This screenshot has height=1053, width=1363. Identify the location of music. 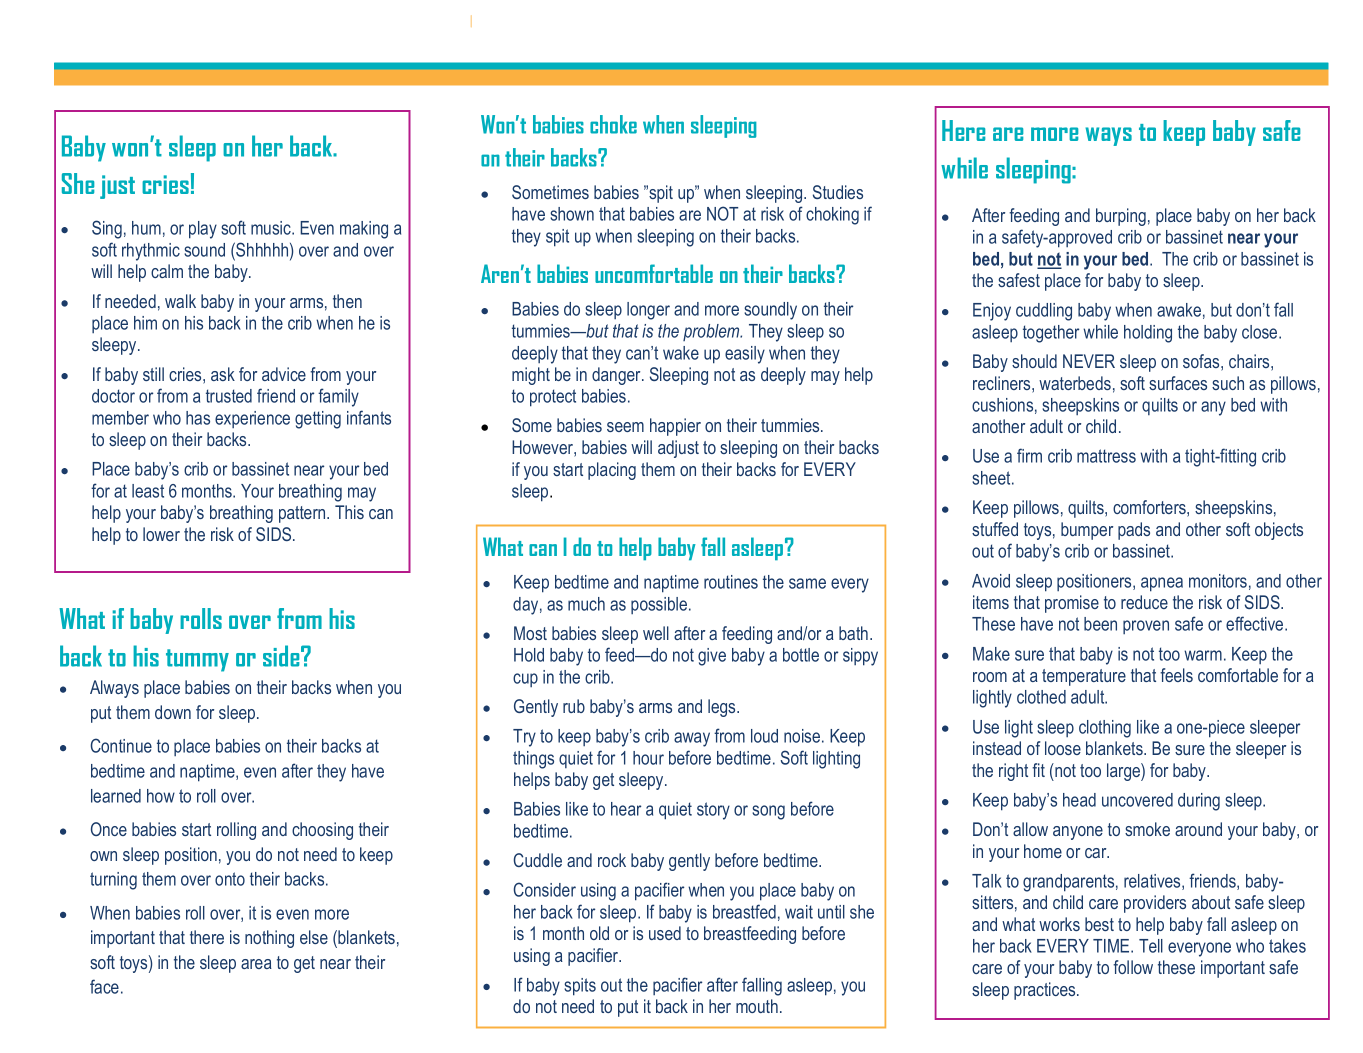
(272, 228).
